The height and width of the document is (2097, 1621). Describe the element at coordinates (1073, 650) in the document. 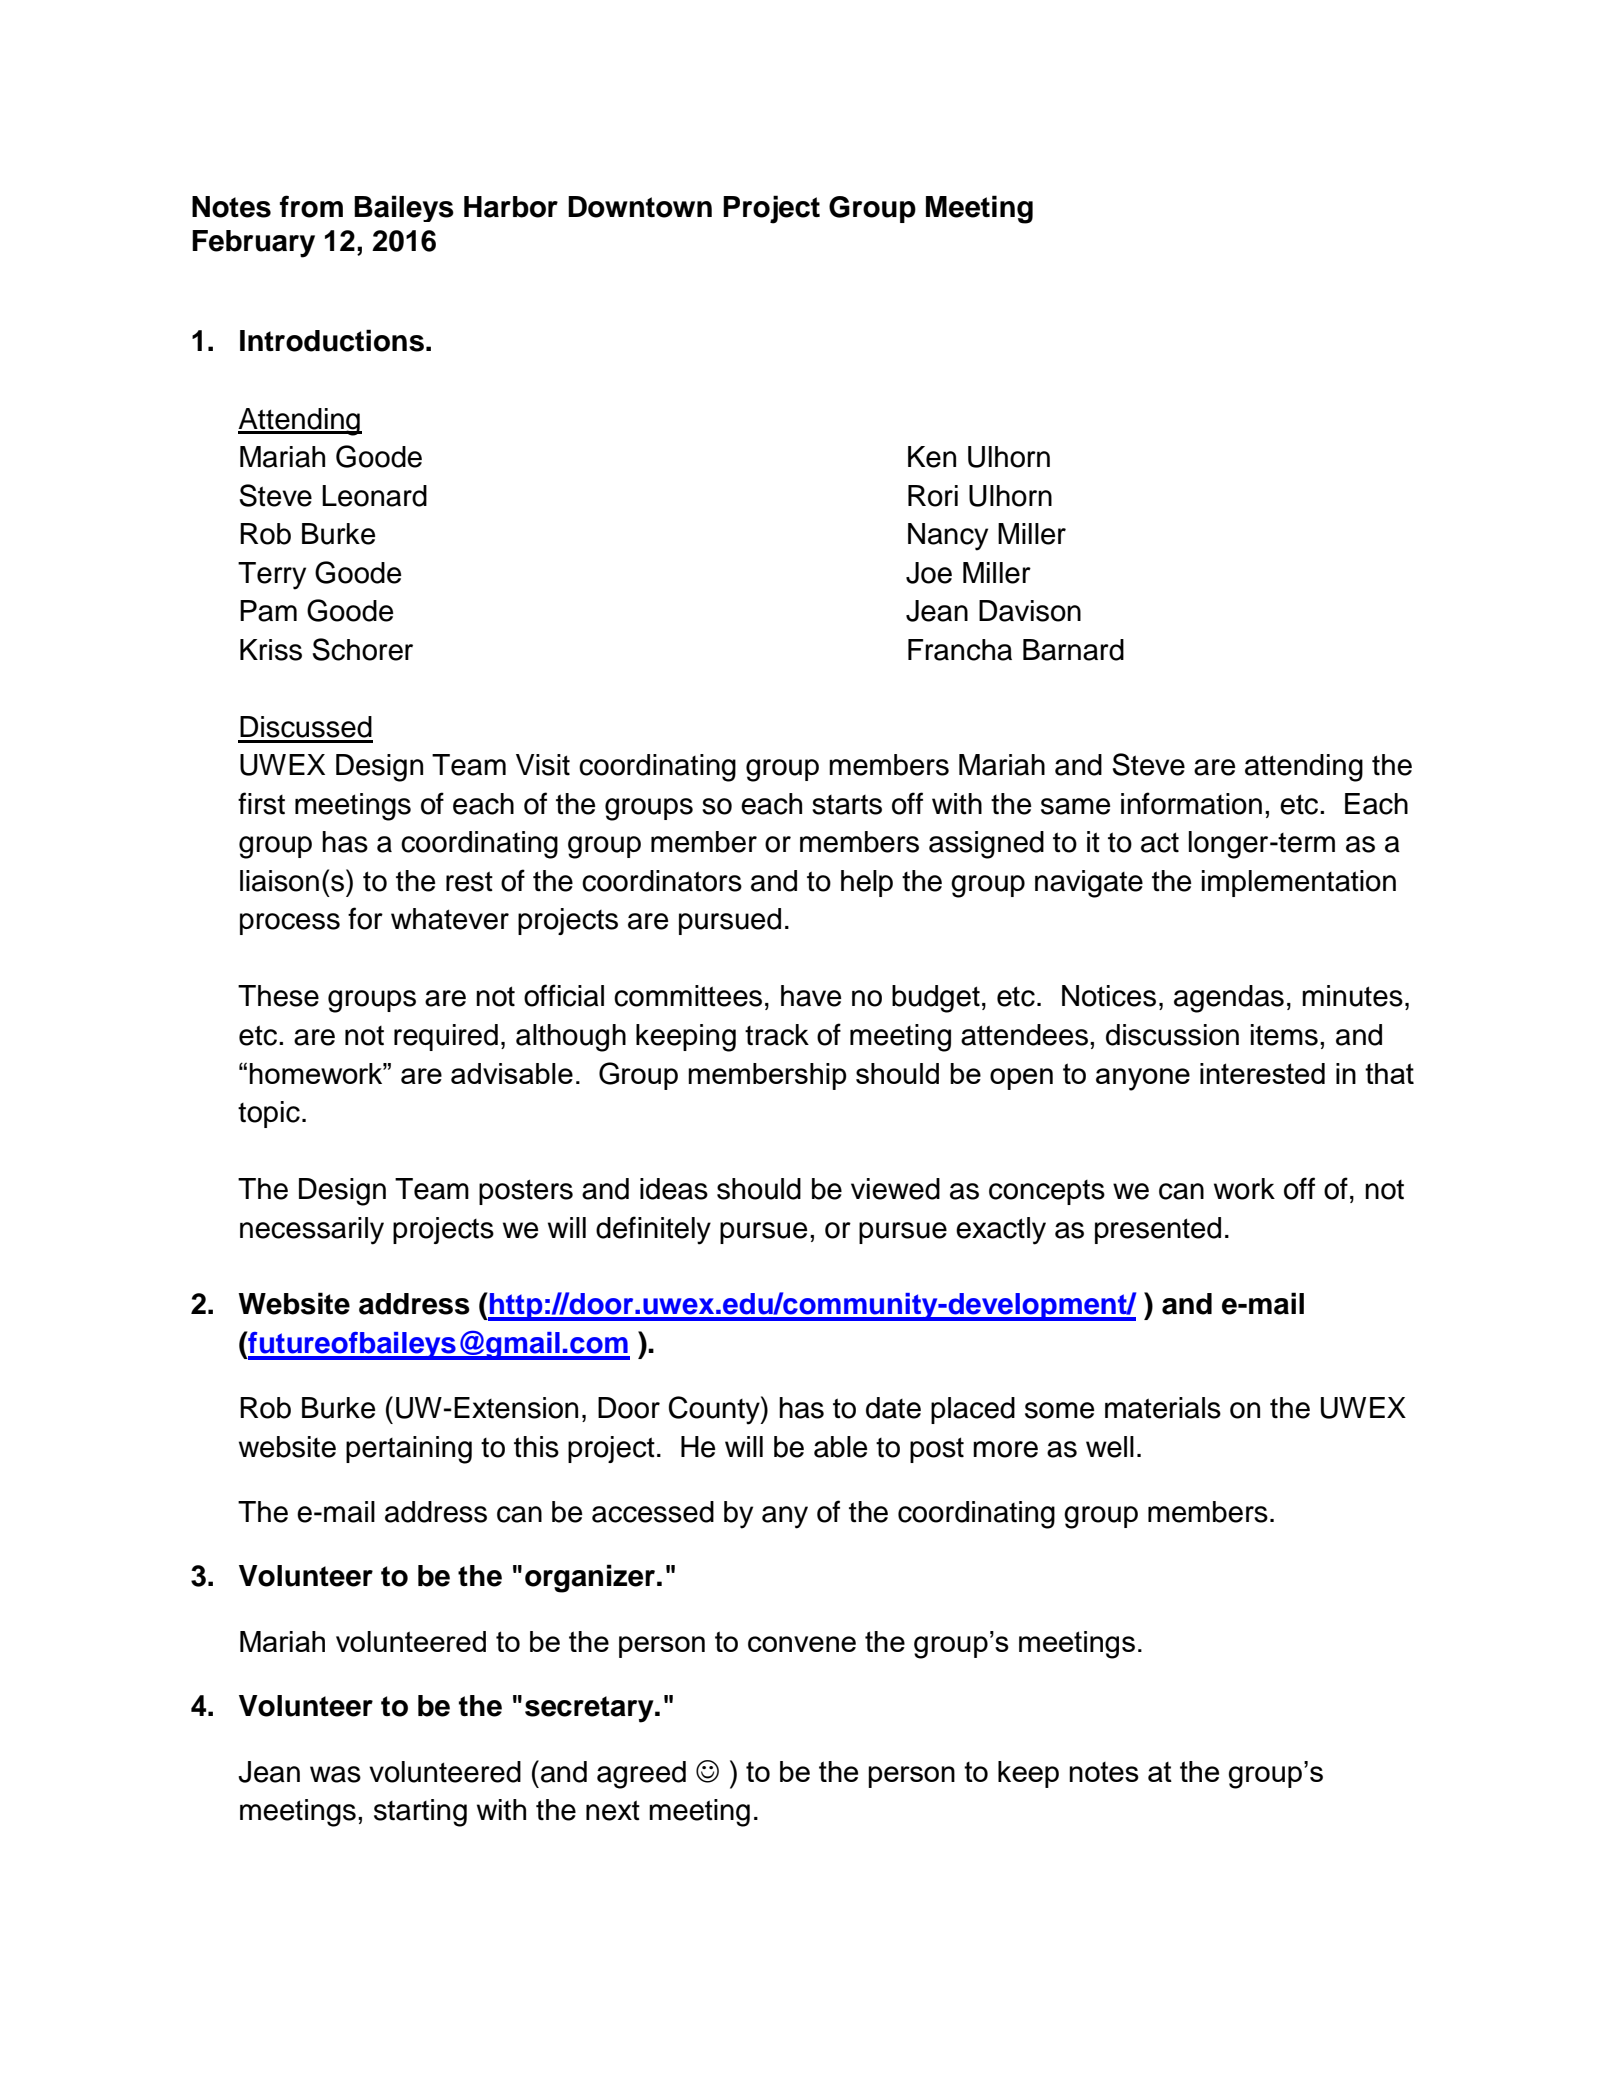

I see `Barnard` at that location.
